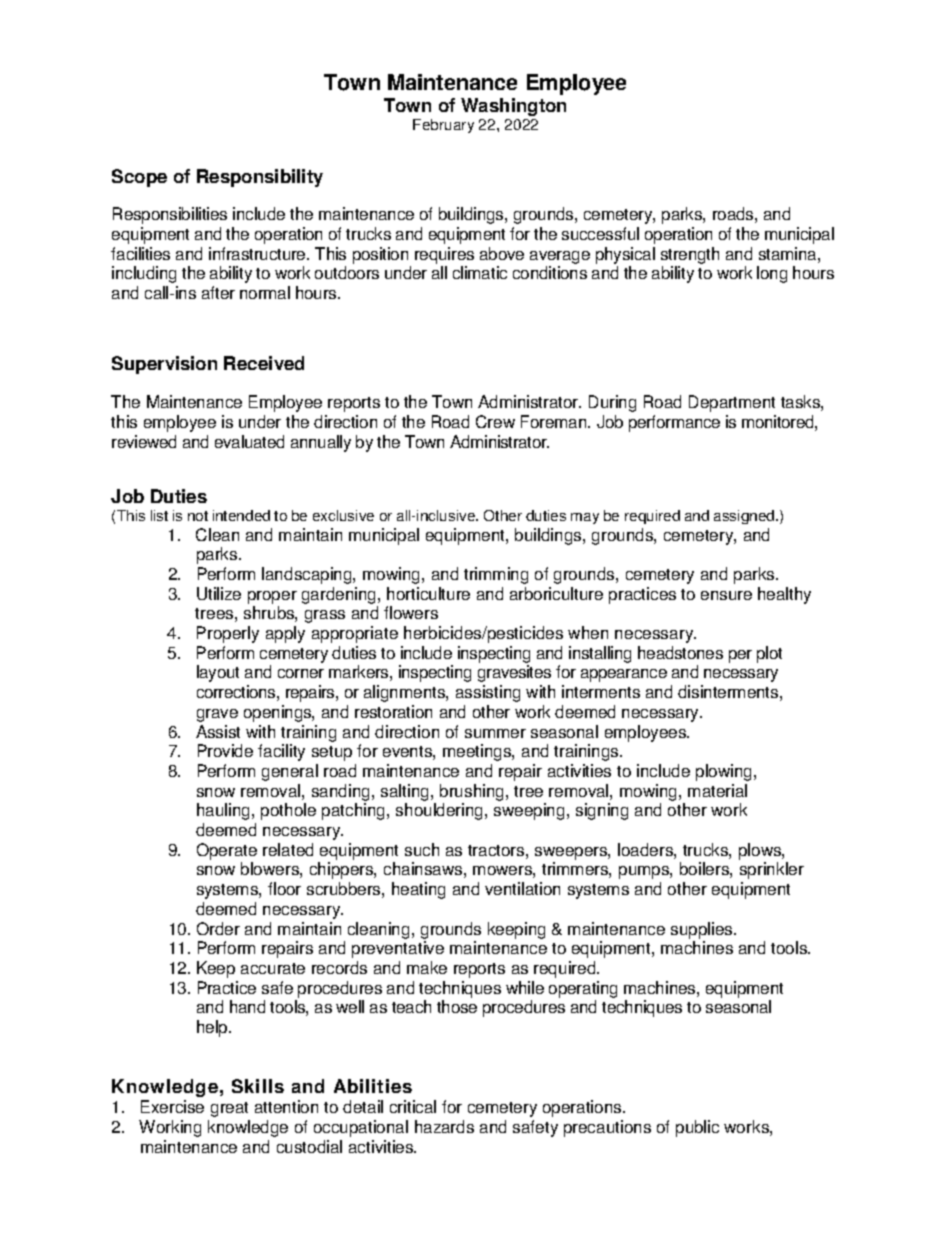 Image resolution: width=952 pixels, height=1233 pixels. Describe the element at coordinates (690, 255) in the screenshot. I see `strength` at that location.
